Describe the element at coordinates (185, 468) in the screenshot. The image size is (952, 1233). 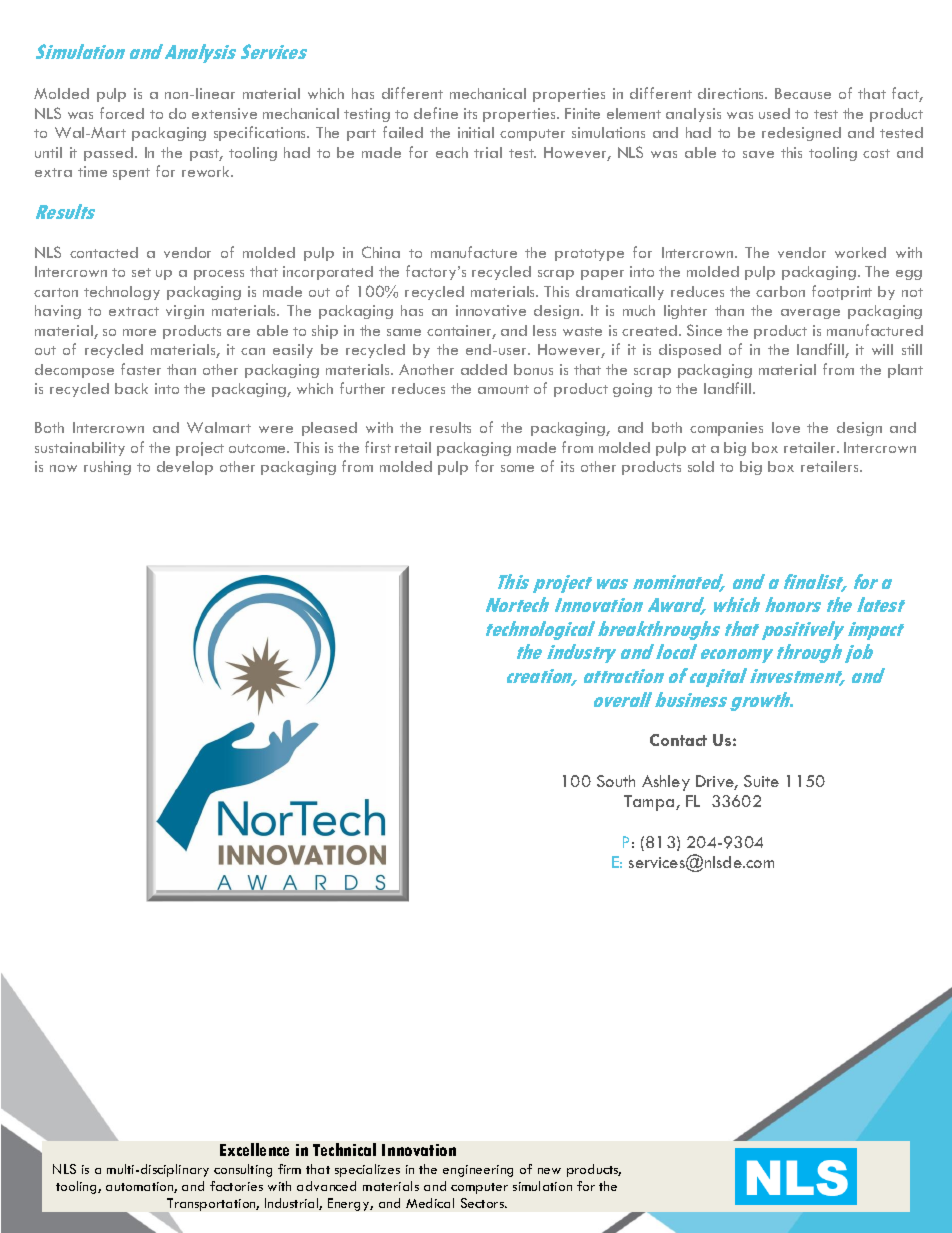
I see `develop` at that location.
